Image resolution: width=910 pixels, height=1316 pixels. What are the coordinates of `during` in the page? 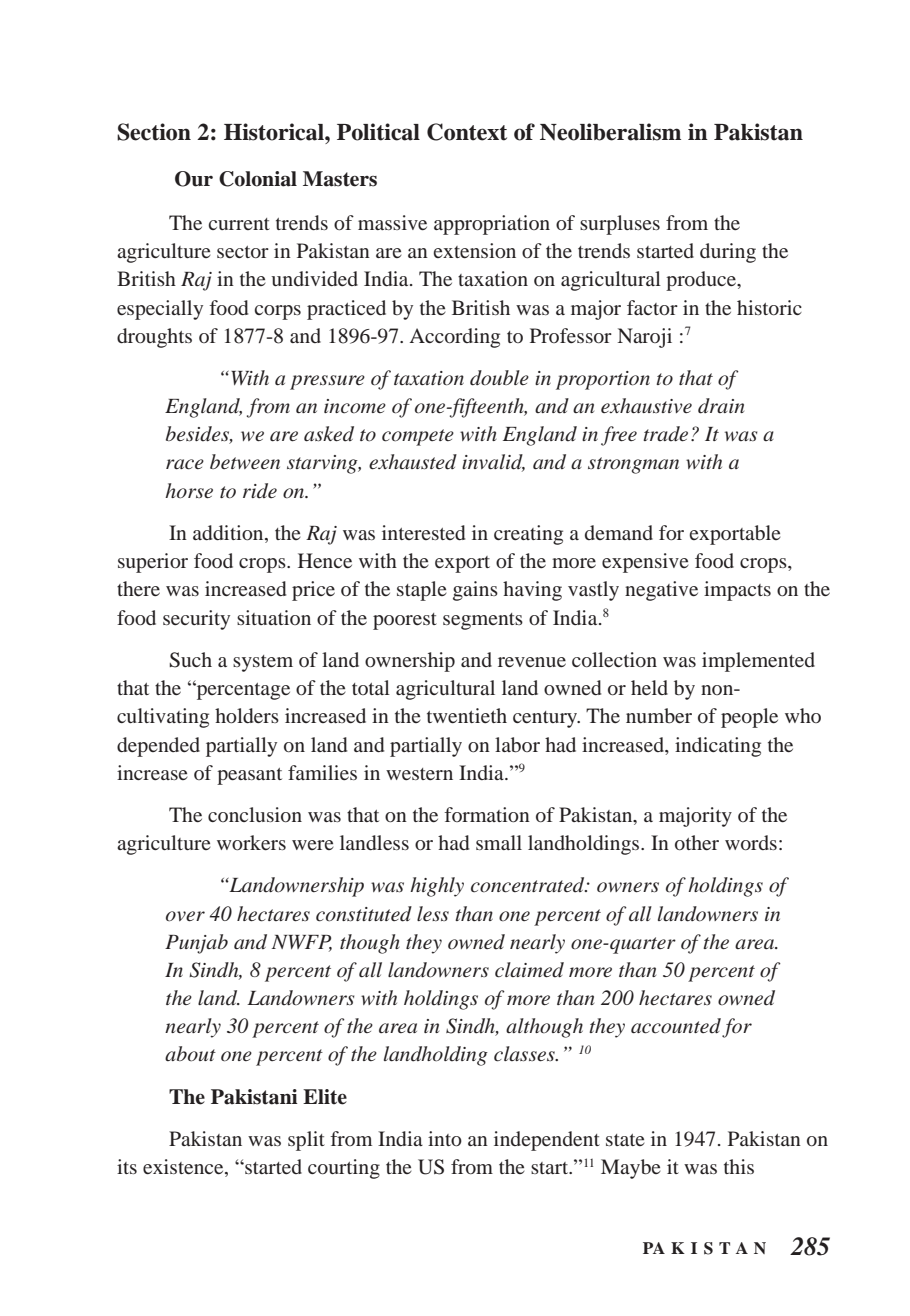 It's located at (728, 253).
